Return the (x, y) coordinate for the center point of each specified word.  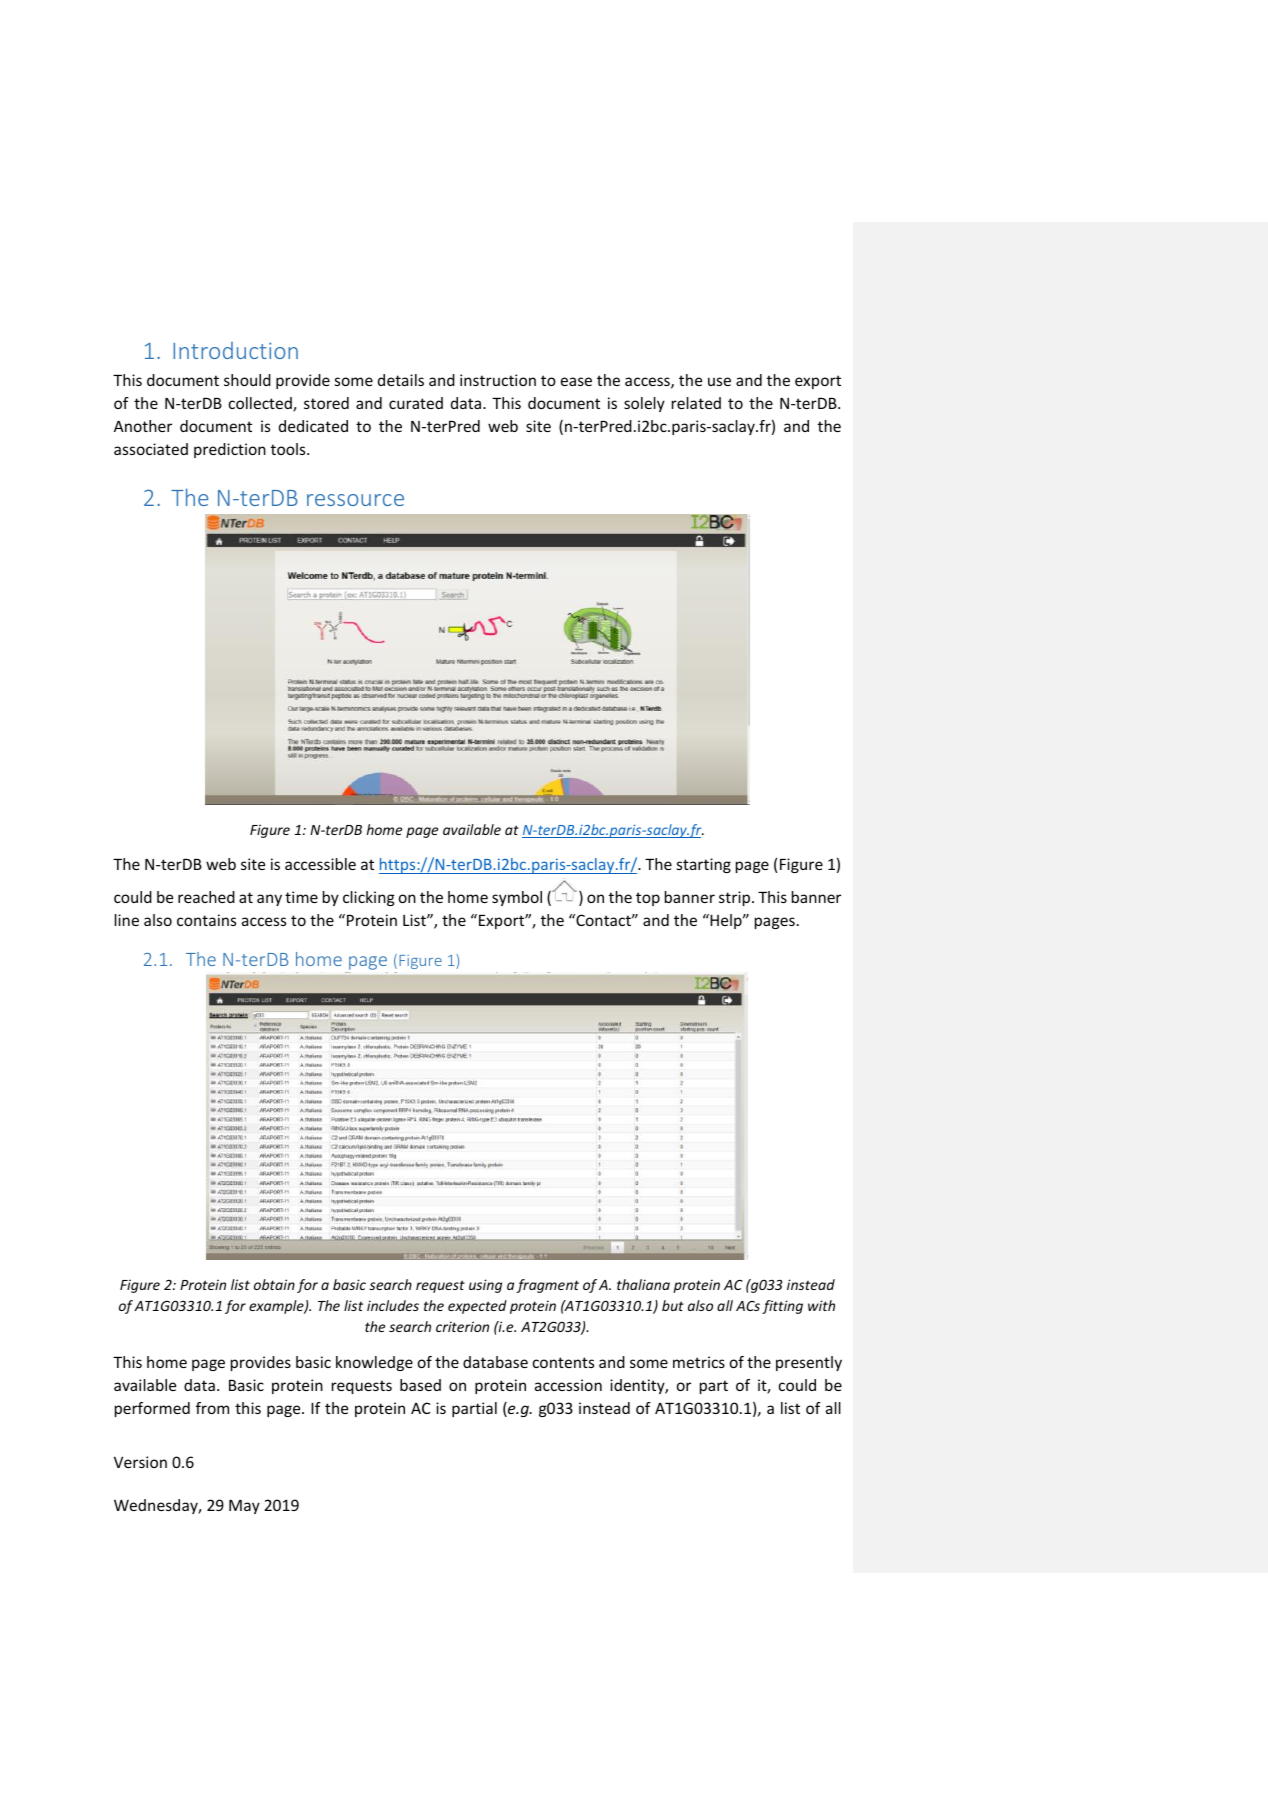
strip (736, 898)
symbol (517, 898)
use (719, 381)
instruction (498, 380)
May (244, 1507)
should (247, 380)
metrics (699, 1362)
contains (206, 920)
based (420, 1385)
